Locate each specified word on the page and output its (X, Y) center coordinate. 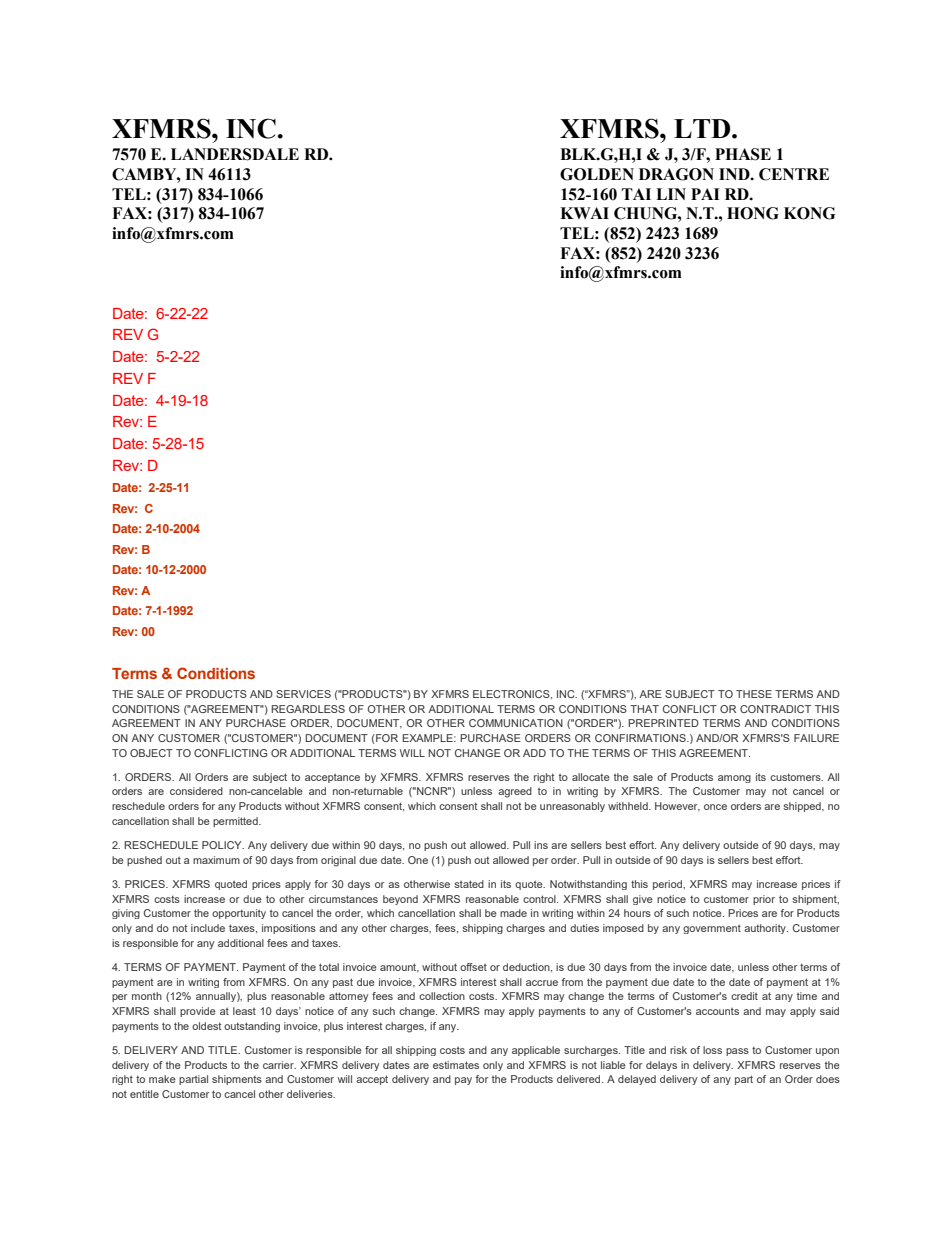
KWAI (584, 213)
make (162, 1079)
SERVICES (303, 694)
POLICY (223, 845)
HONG (753, 213)
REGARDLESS (308, 709)
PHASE (743, 154)
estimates (456, 1065)
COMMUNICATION (516, 723)
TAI (636, 194)
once (715, 807)
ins (541, 845)
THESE (754, 694)
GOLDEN (597, 174)
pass (737, 1052)
